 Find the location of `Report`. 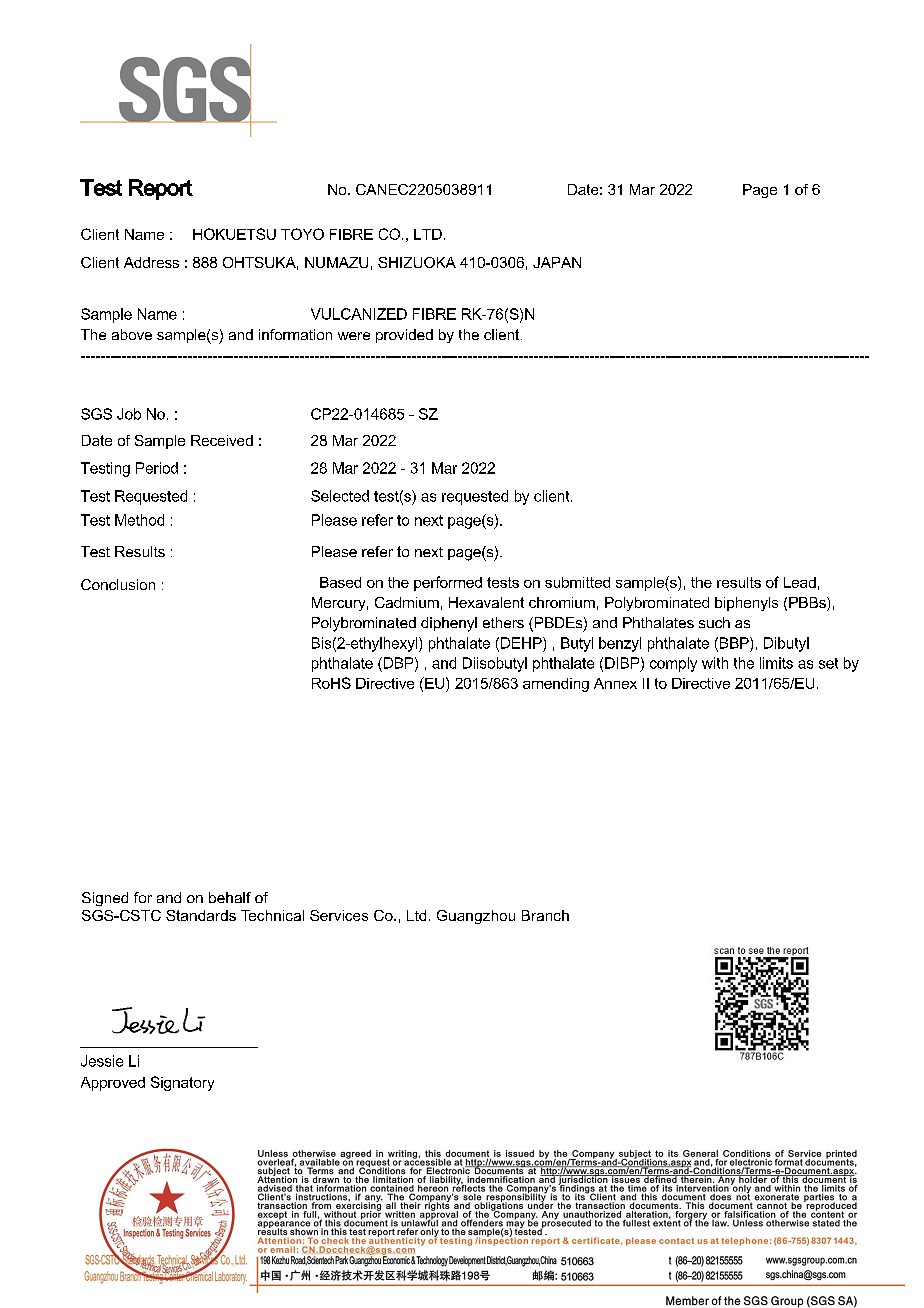

Report is located at coordinates (161, 189).
